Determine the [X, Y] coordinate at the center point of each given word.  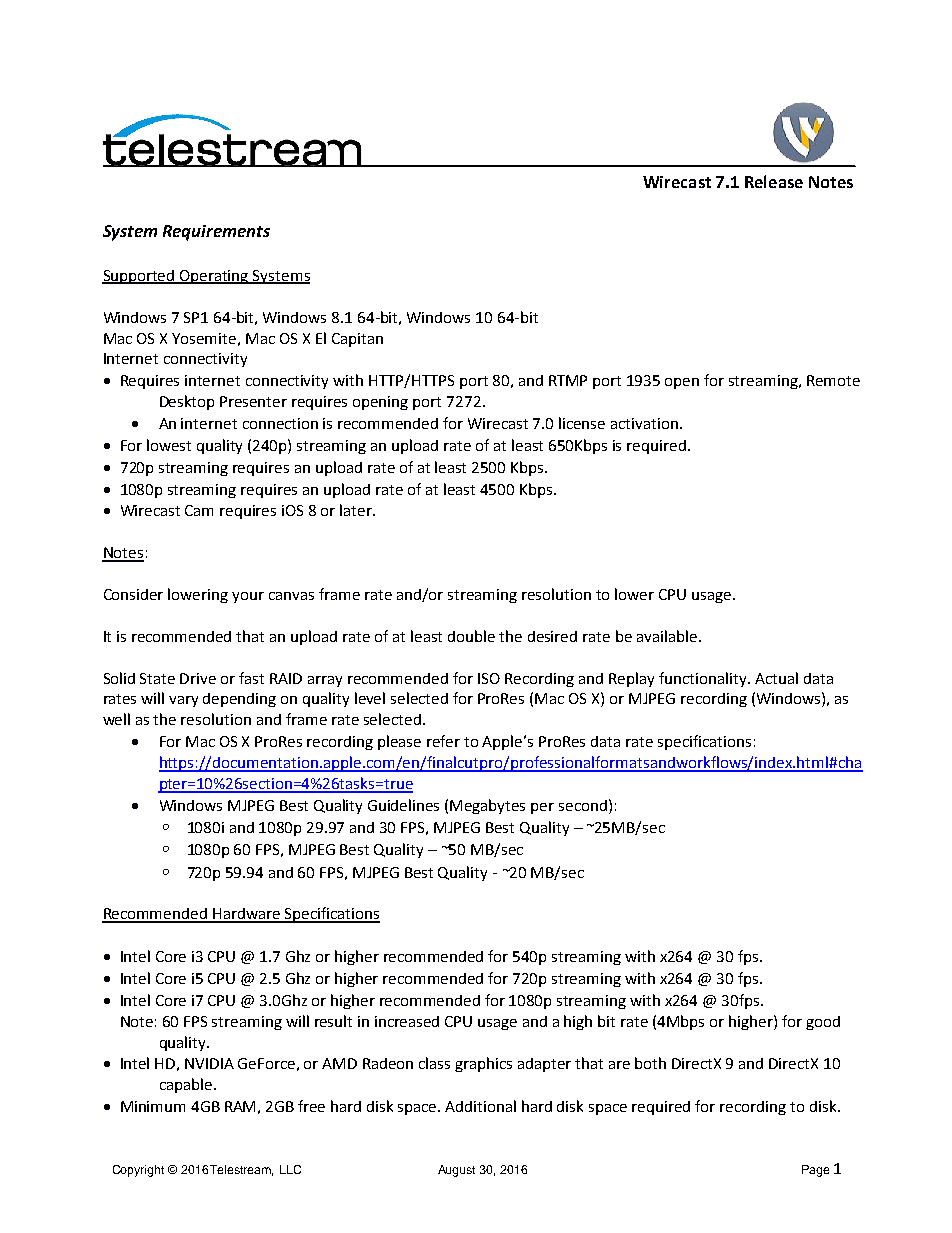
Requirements [216, 233]
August [456, 1171]
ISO [489, 678]
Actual [776, 678]
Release [774, 181]
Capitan [357, 340]
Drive [198, 678]
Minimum [153, 1106]
